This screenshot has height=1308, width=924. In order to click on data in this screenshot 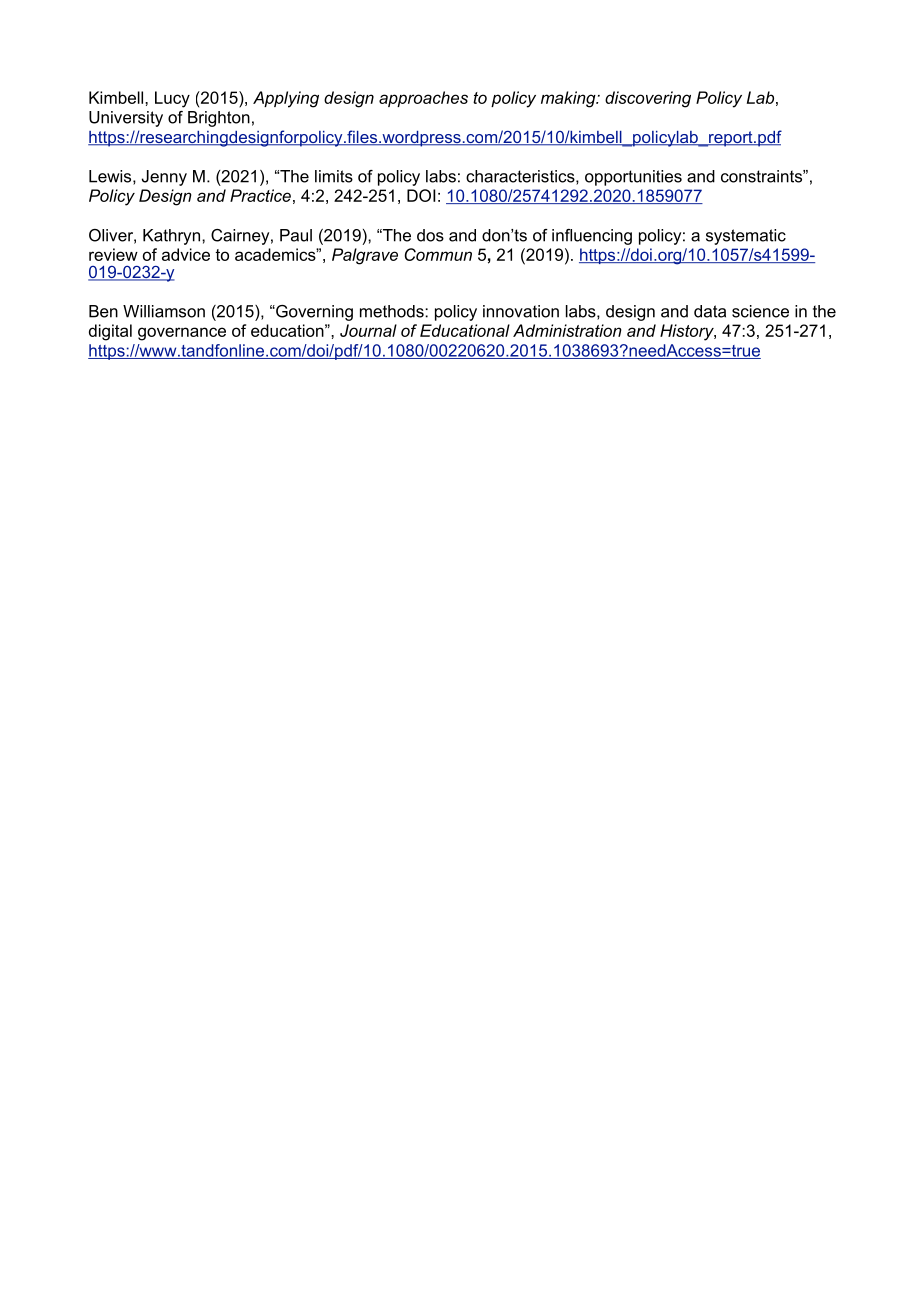, I will do `click(710, 311)`.
